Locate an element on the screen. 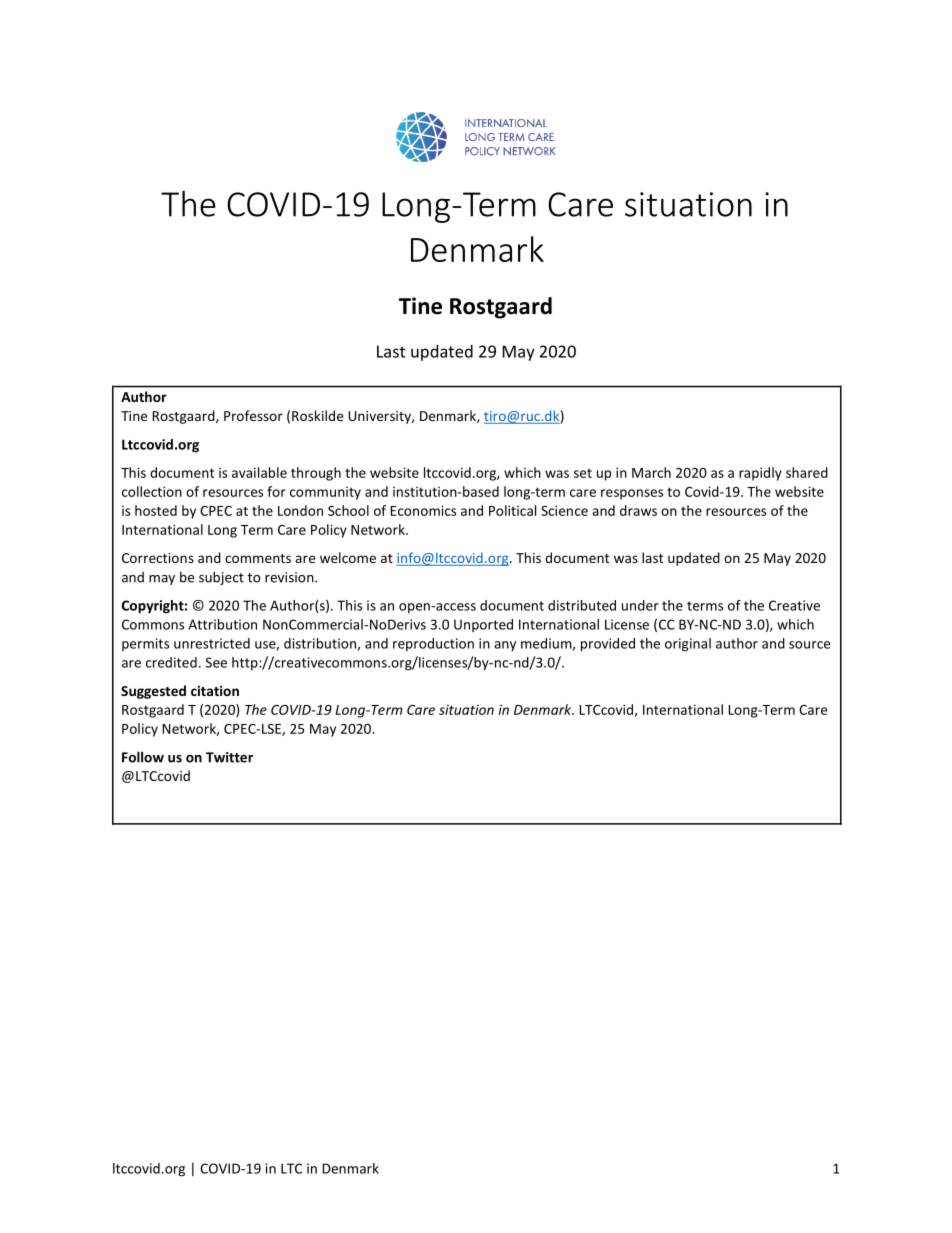 This screenshot has width=952, height=1233. Twitter is located at coordinates (229, 757).
